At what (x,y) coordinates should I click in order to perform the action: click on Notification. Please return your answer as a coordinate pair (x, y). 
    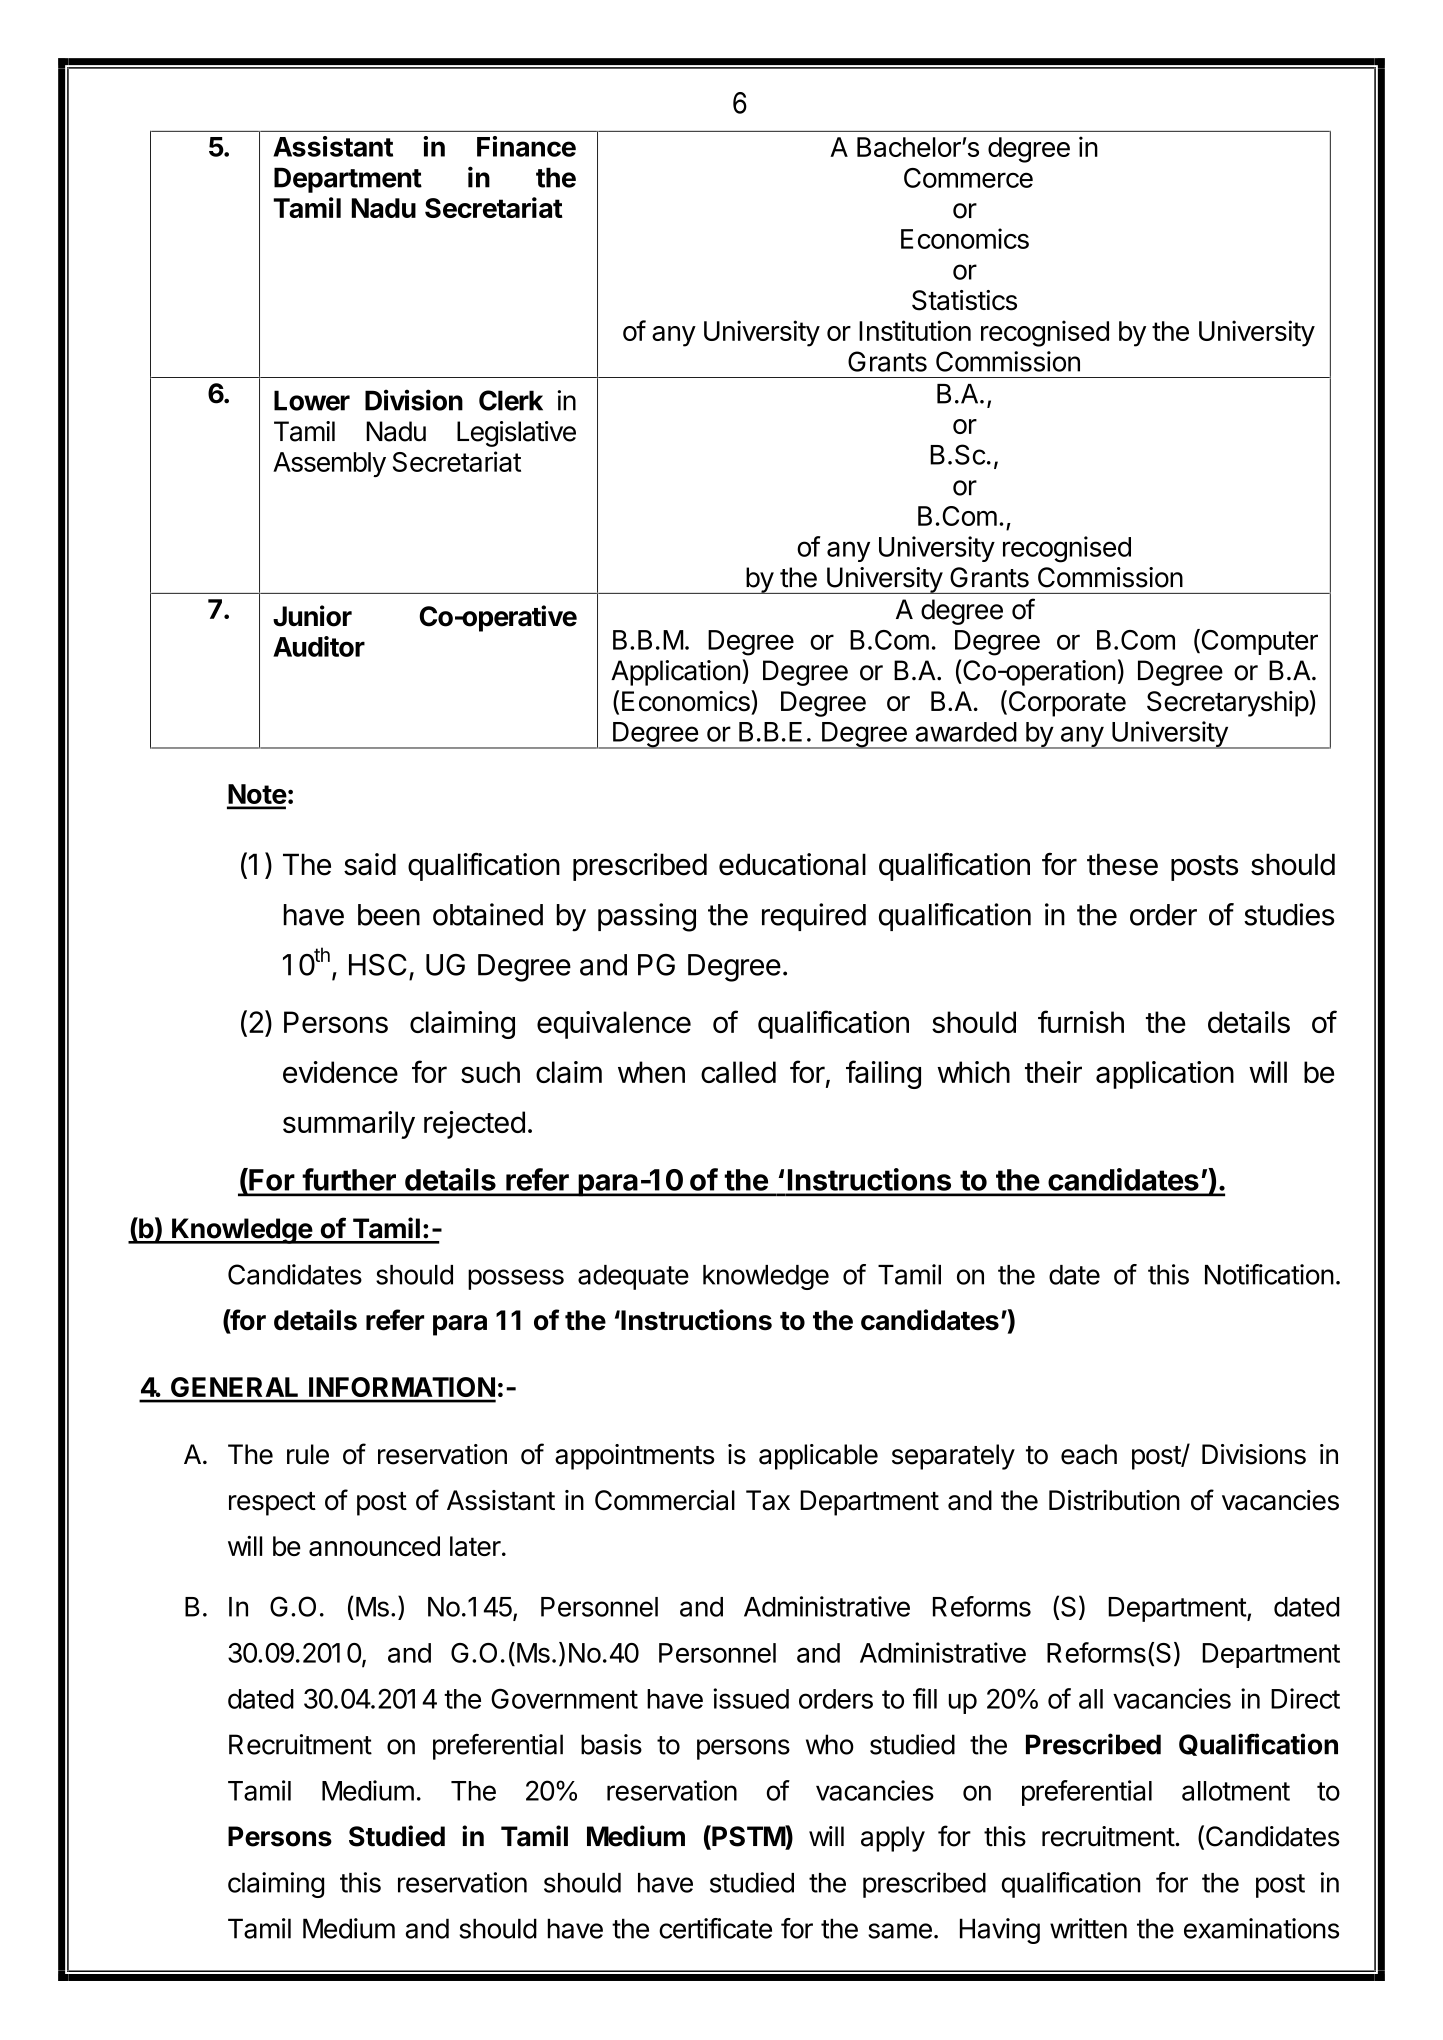
    Looking at the image, I should click on (1269, 1274).
